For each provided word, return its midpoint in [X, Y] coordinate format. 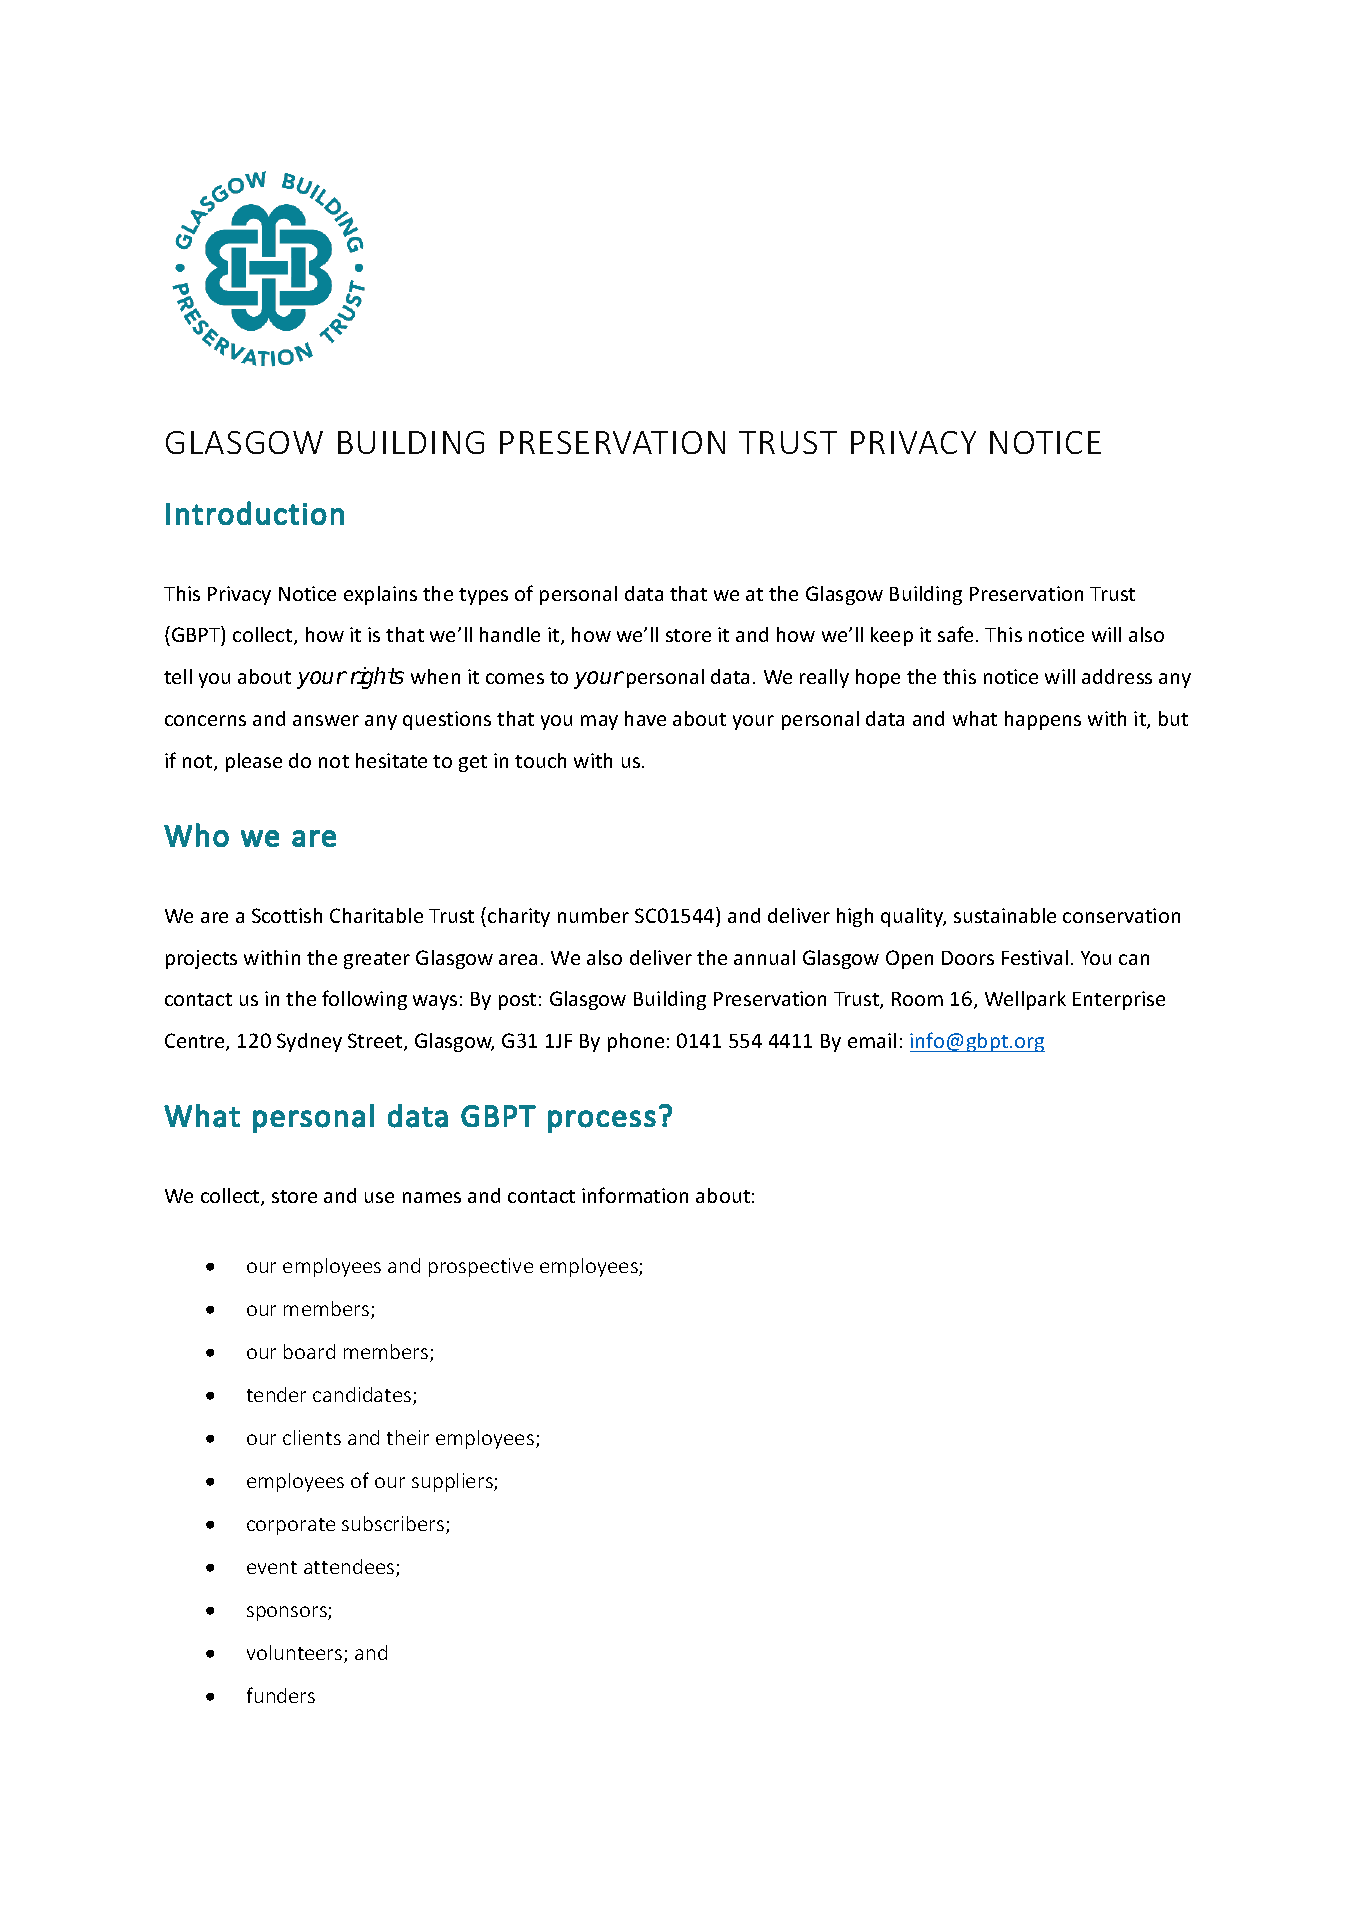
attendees [350, 1568]
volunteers [296, 1654]
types [483, 596]
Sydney [309, 1042]
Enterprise [1119, 1000]
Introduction [255, 513]
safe [955, 634]
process [602, 1121]
